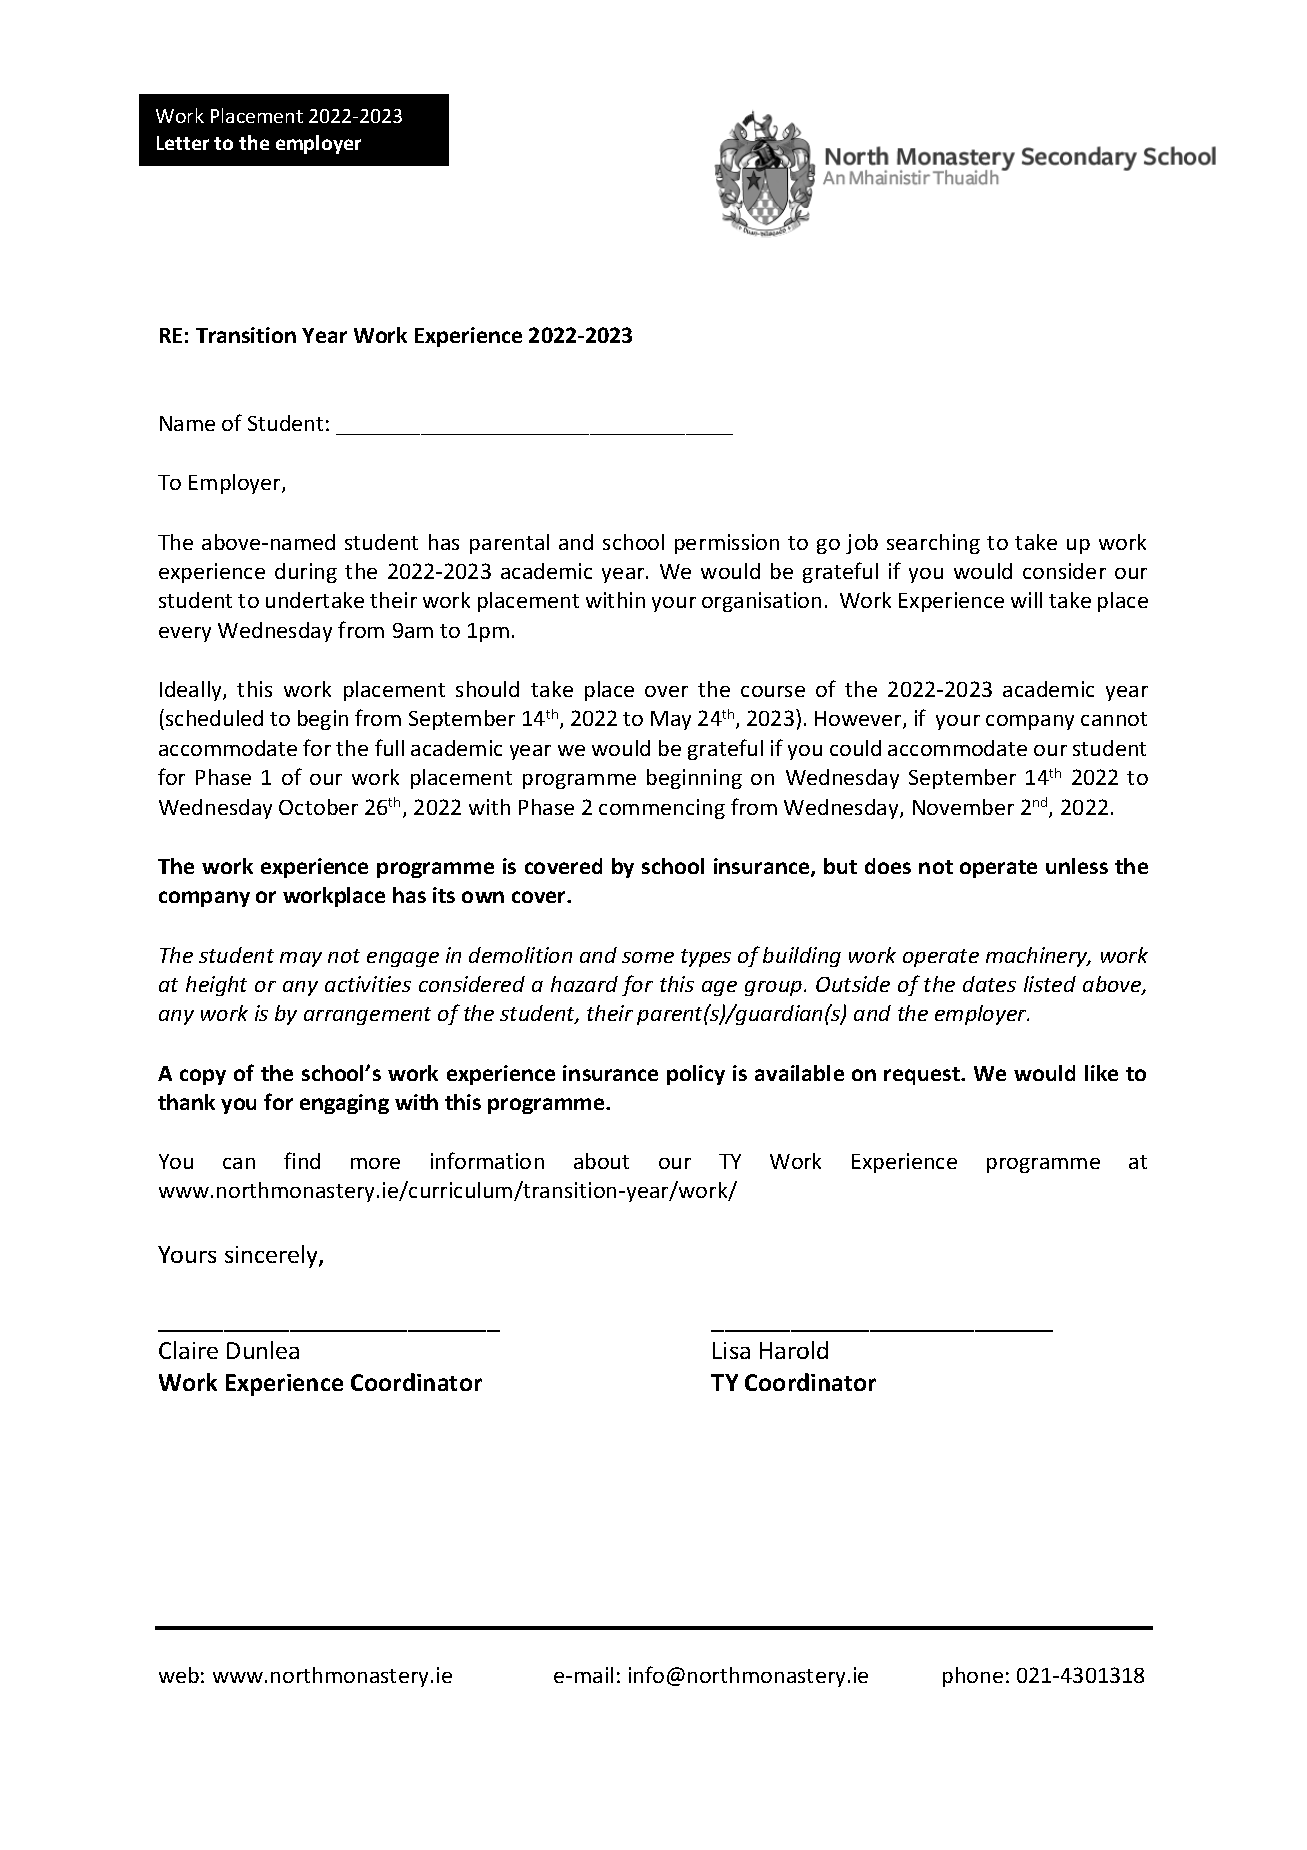 This screenshot has height=1850, width=1307. Describe the element at coordinates (989, 984) in the screenshot. I see `dates` at that location.
